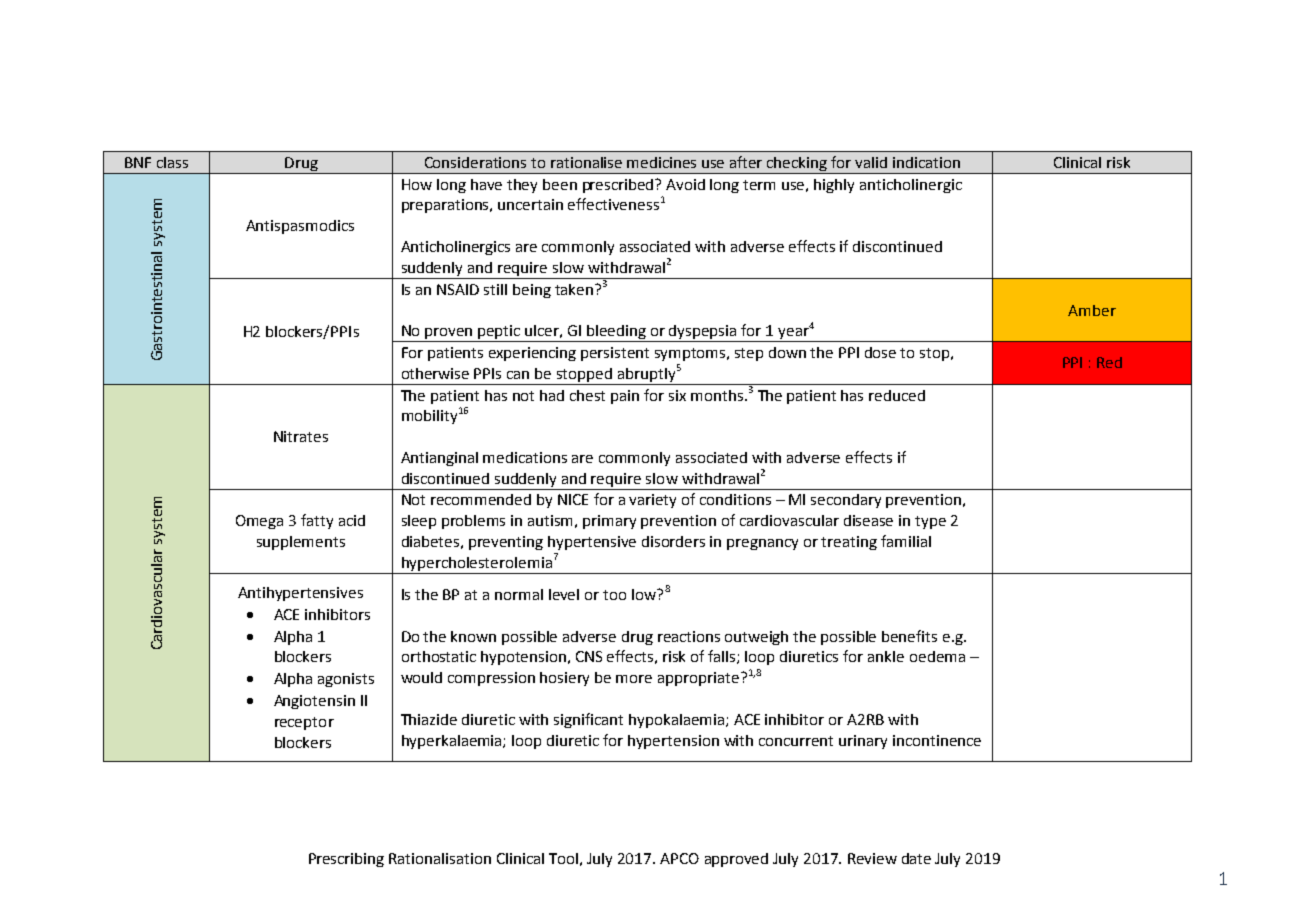 The width and height of the screenshot is (1308, 924). What do you see at coordinates (926, 162) in the screenshot?
I see `indication` at bounding box center [926, 162].
